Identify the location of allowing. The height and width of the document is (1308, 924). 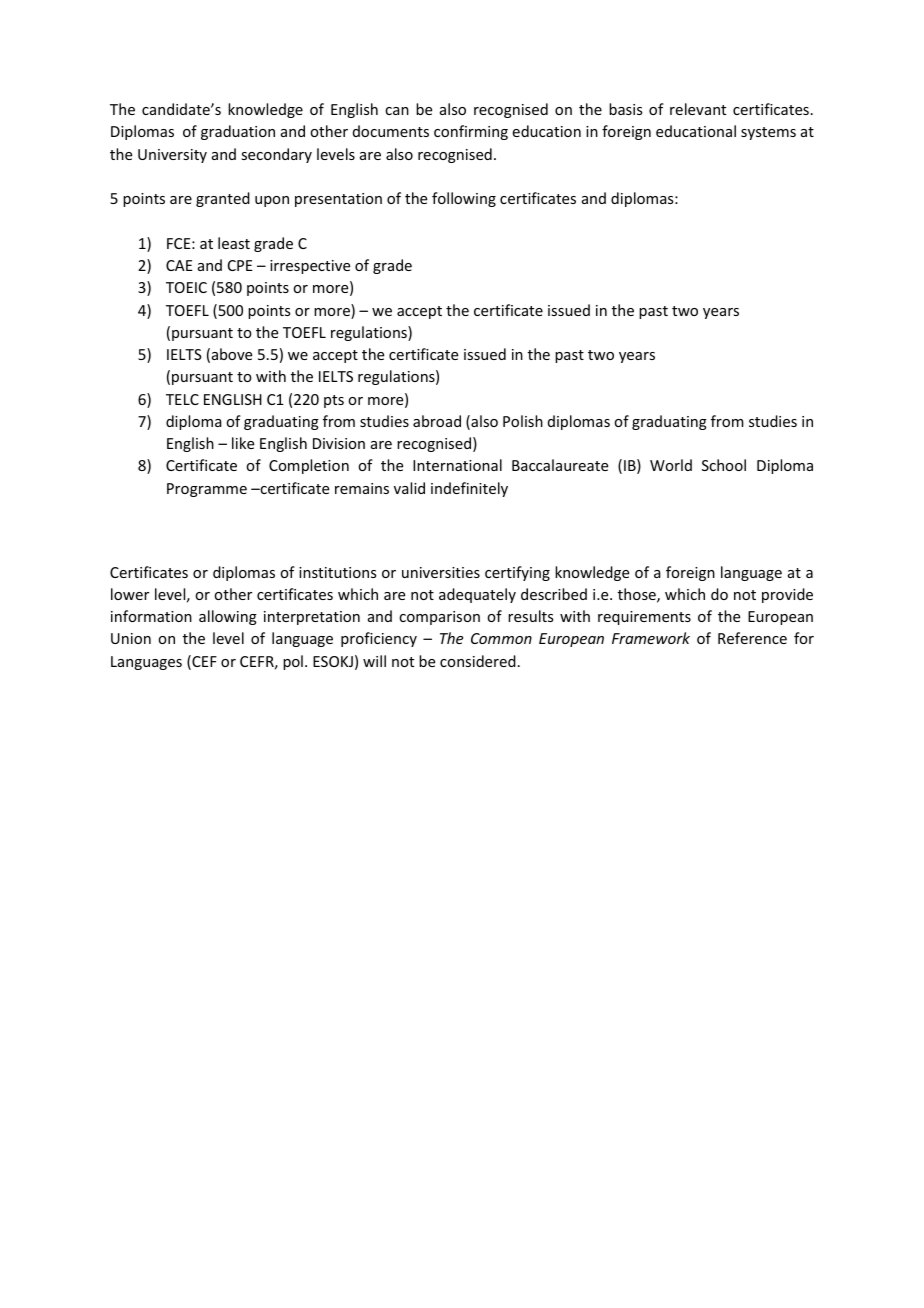
(228, 617).
